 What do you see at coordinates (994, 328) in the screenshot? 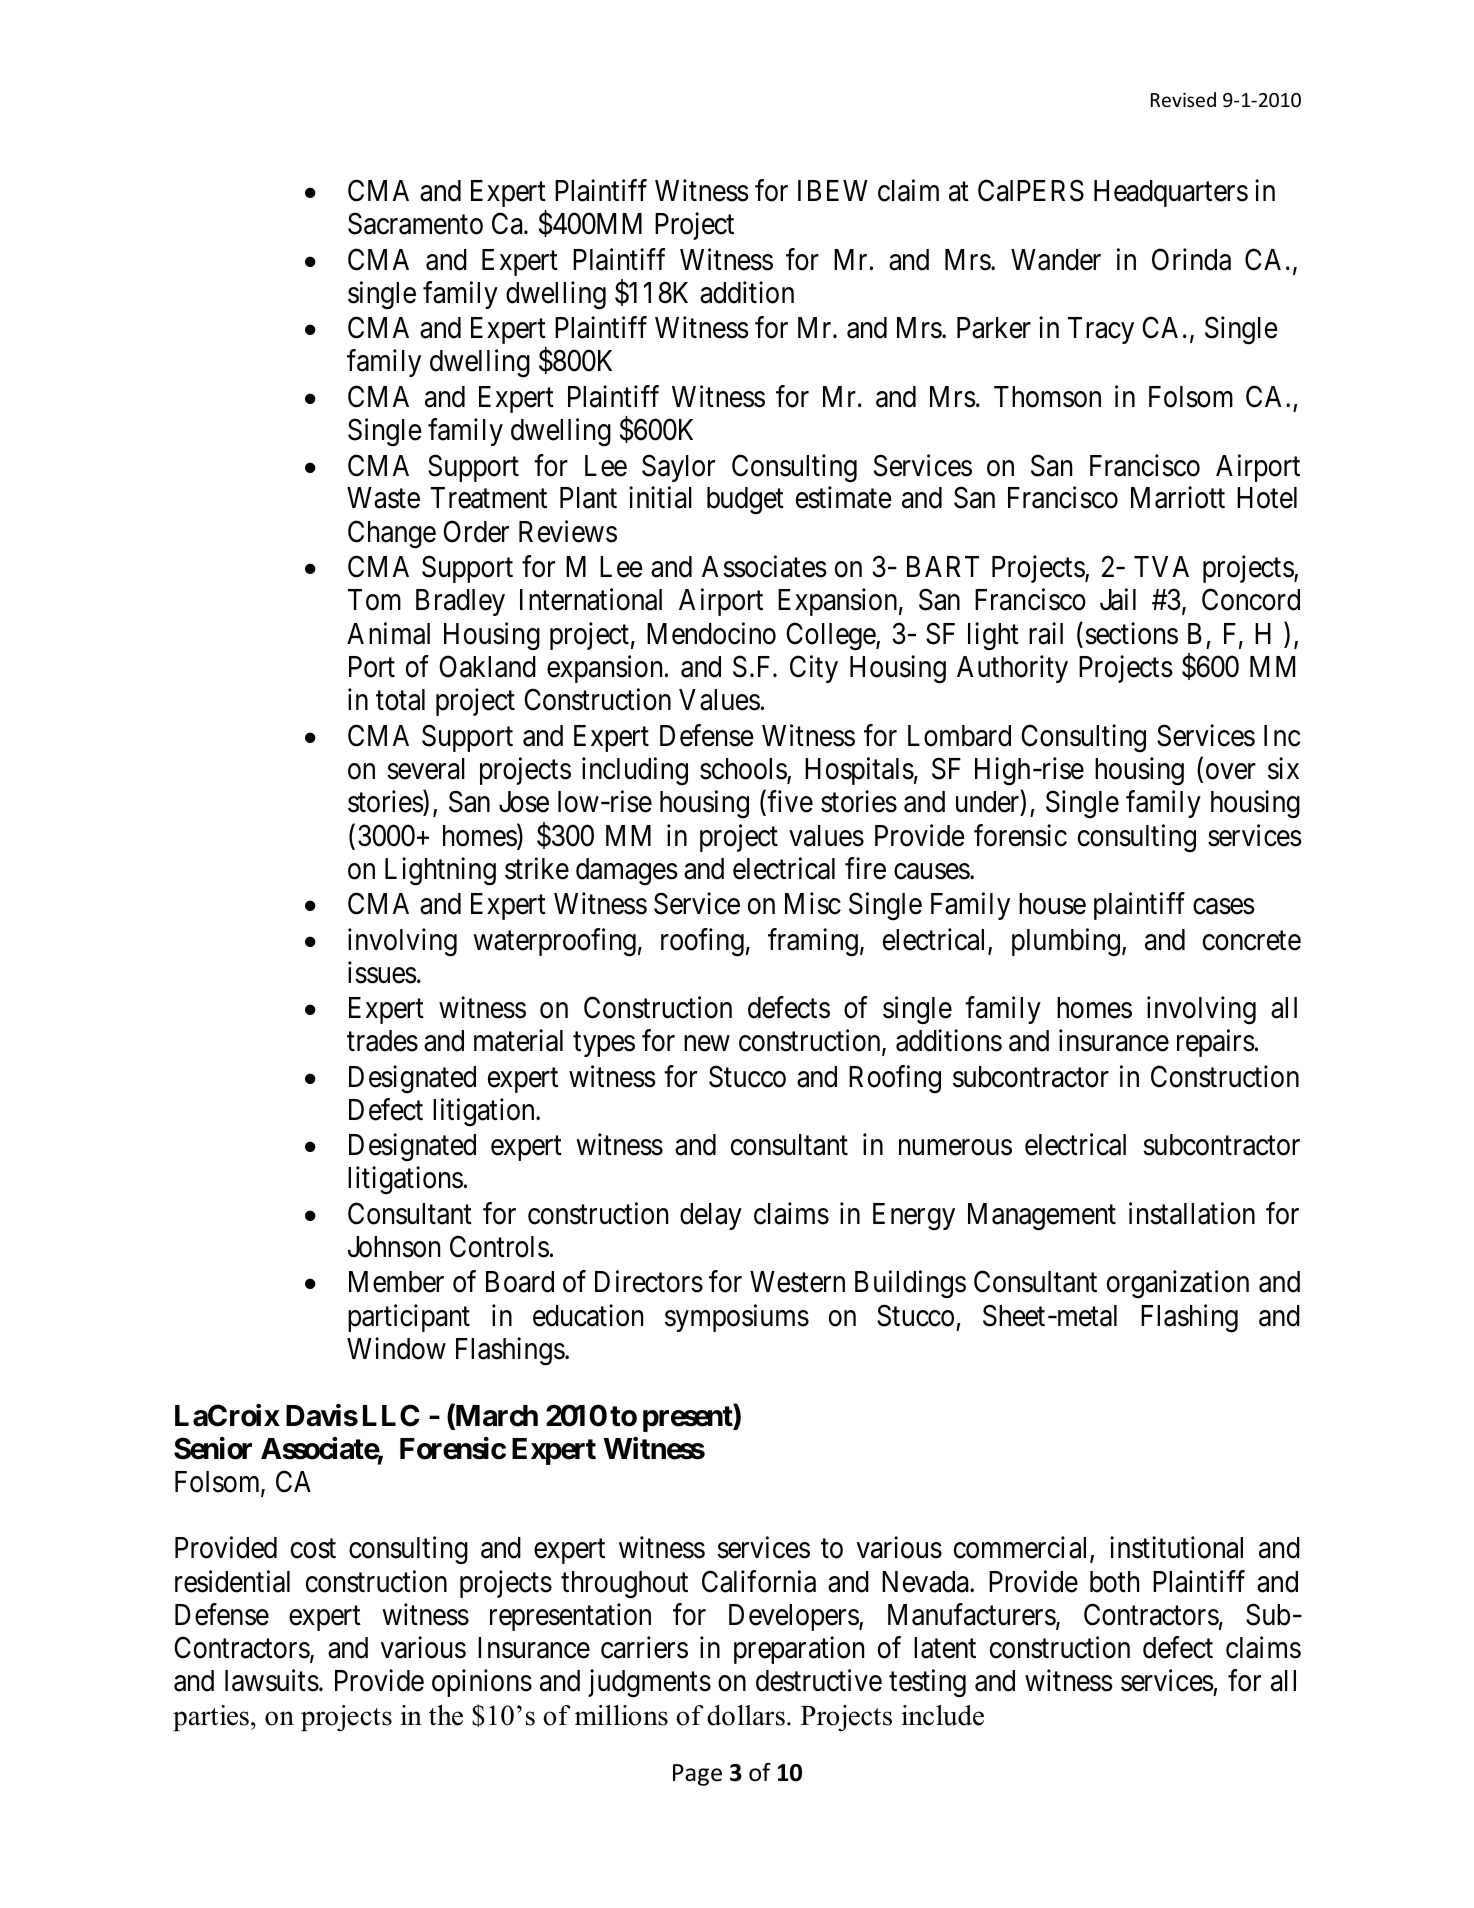
I see `Parker` at bounding box center [994, 328].
